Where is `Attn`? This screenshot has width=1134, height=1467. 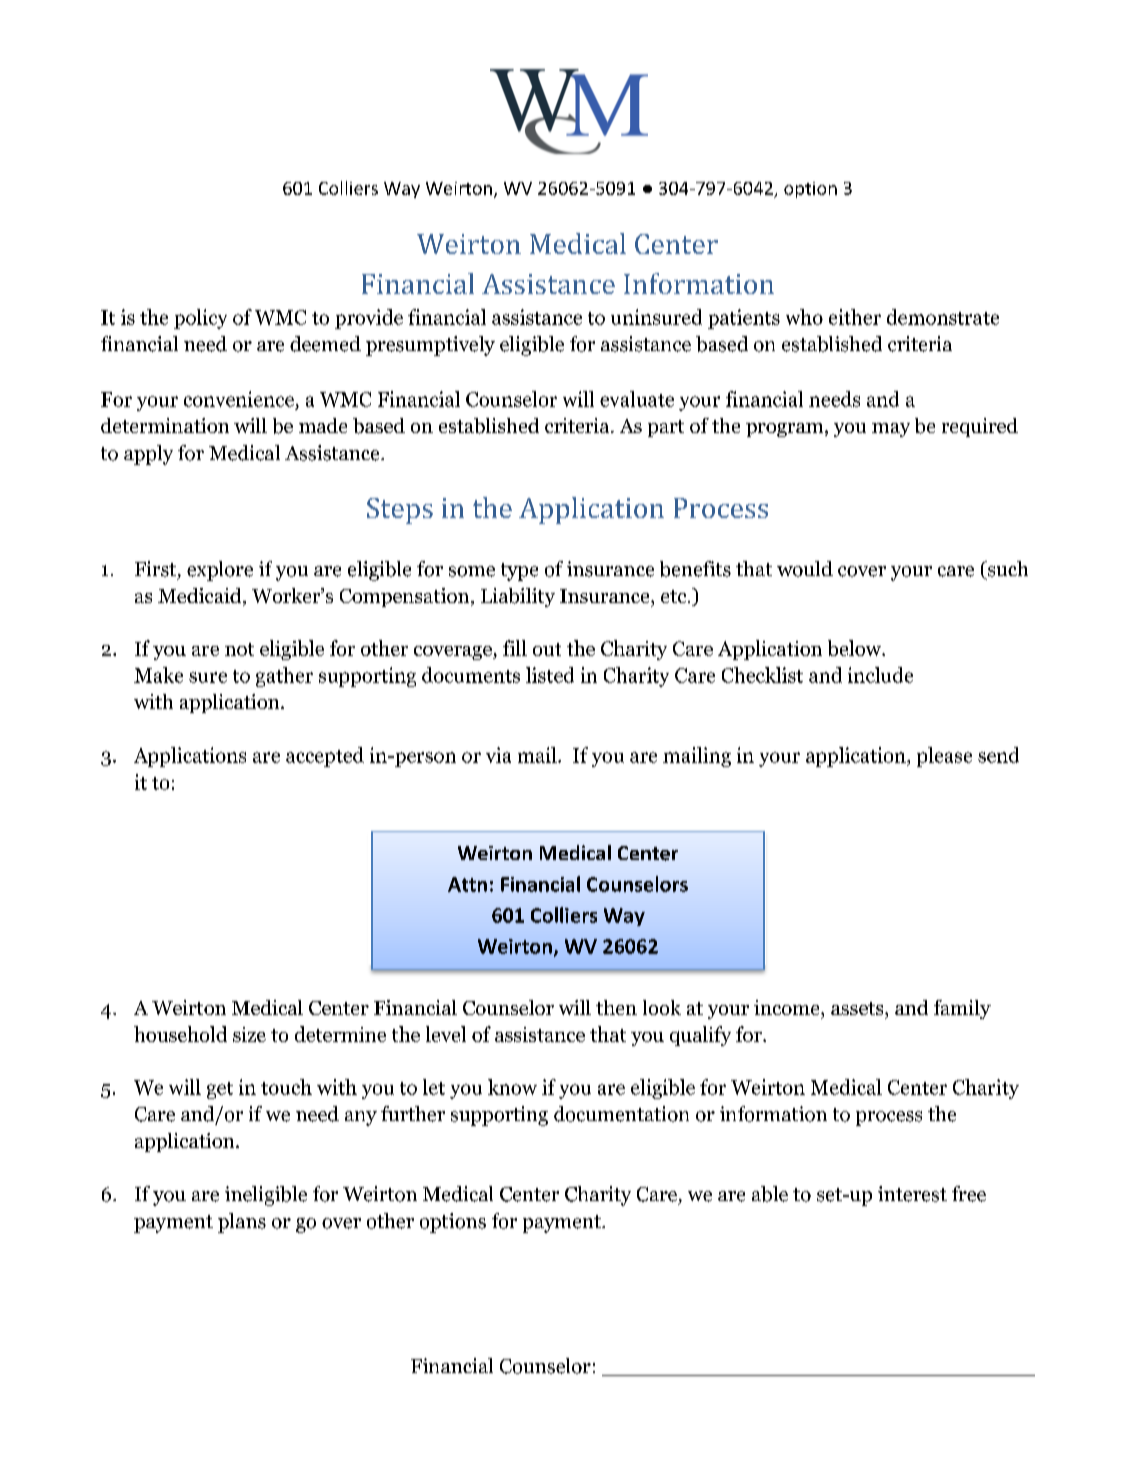 Attn is located at coordinates (467, 884).
